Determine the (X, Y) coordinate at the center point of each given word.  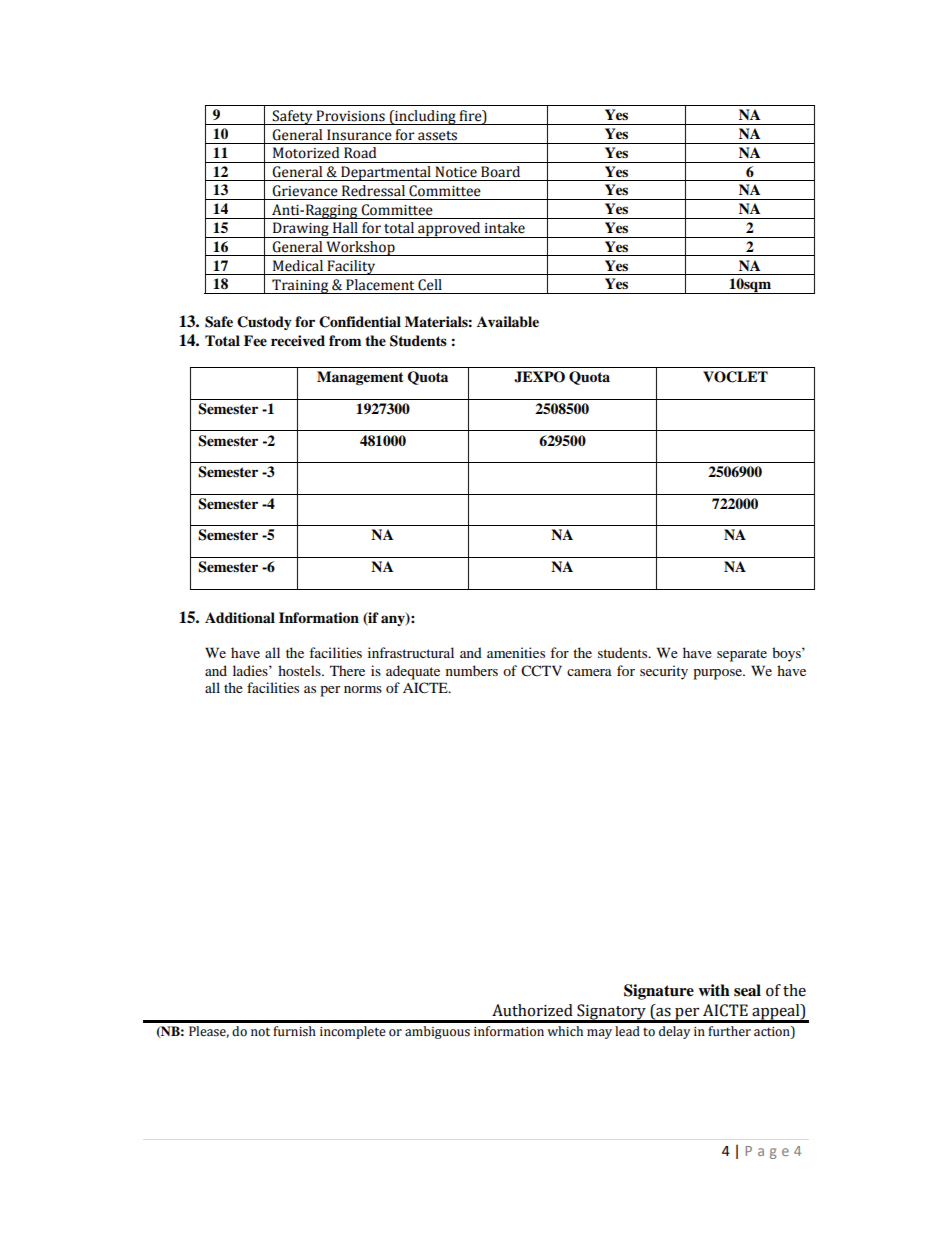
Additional (240, 617)
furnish (294, 1031)
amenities (516, 652)
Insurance (359, 135)
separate (742, 655)
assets (437, 136)
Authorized (532, 1010)
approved (449, 230)
